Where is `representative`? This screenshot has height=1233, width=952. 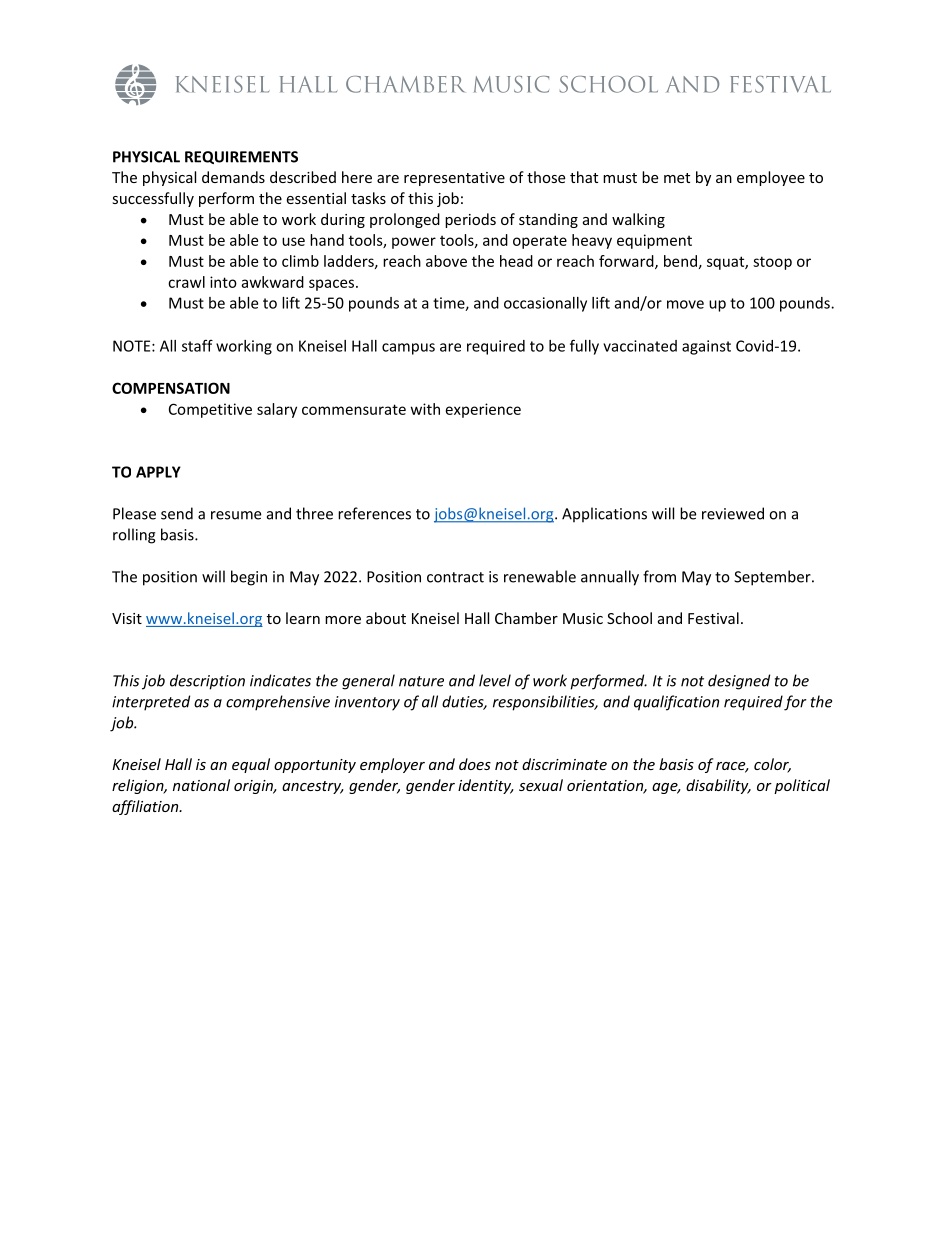 representative is located at coordinates (454, 179).
